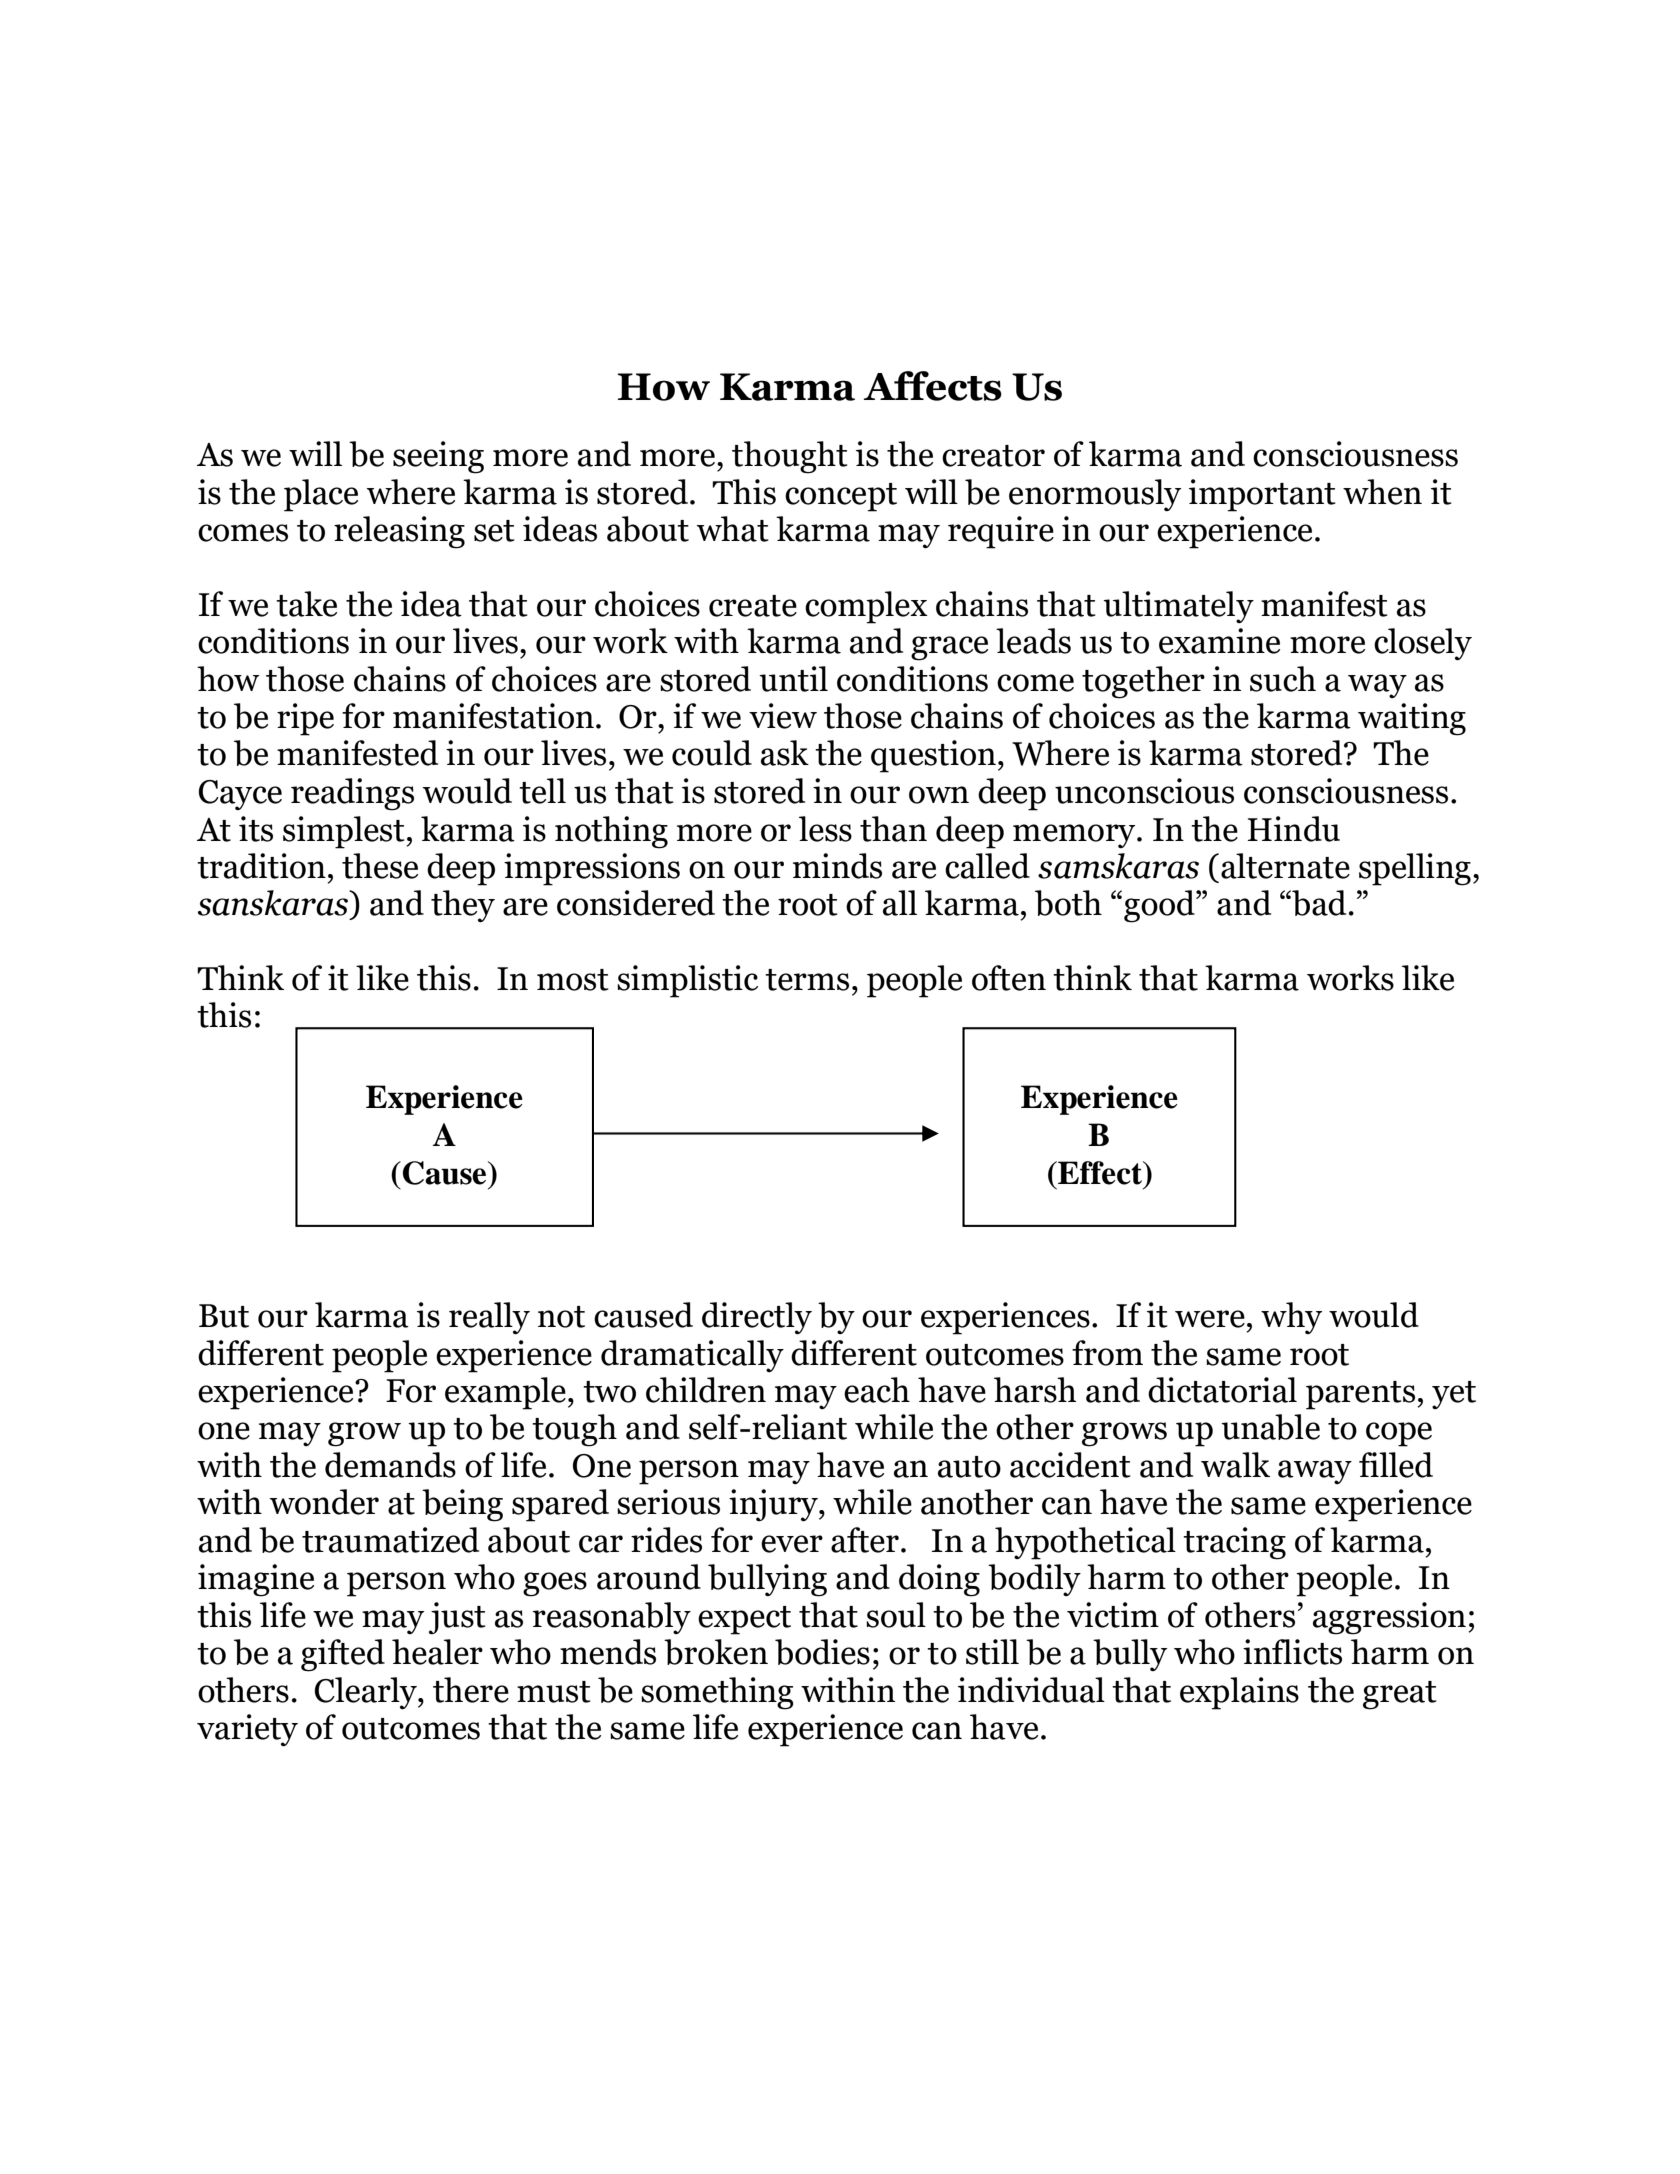 The height and width of the screenshot is (2174, 1680). What do you see at coordinates (877, 1390) in the screenshot?
I see `each` at bounding box center [877, 1390].
